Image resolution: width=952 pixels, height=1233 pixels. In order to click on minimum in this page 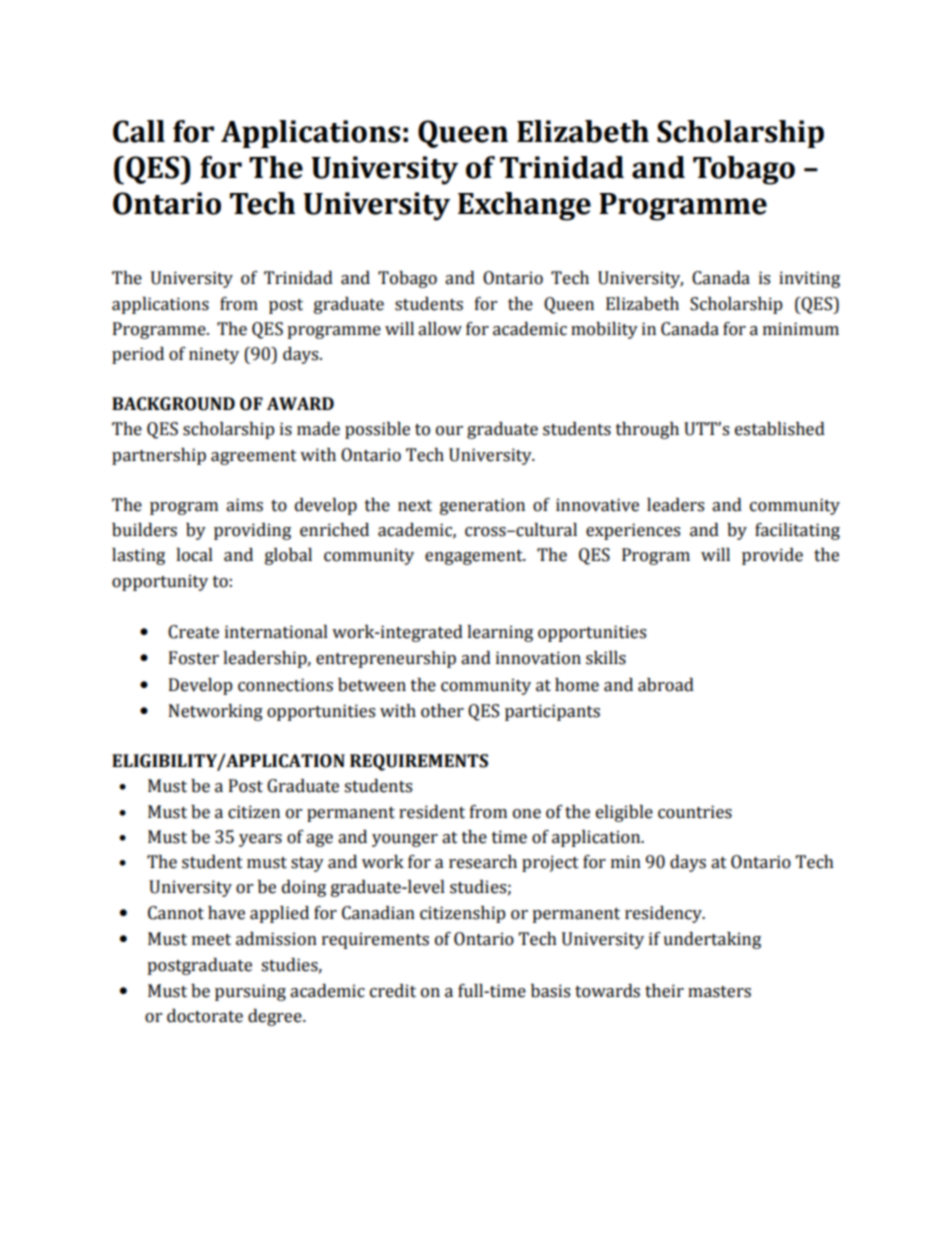, I will do `click(801, 329)`.
